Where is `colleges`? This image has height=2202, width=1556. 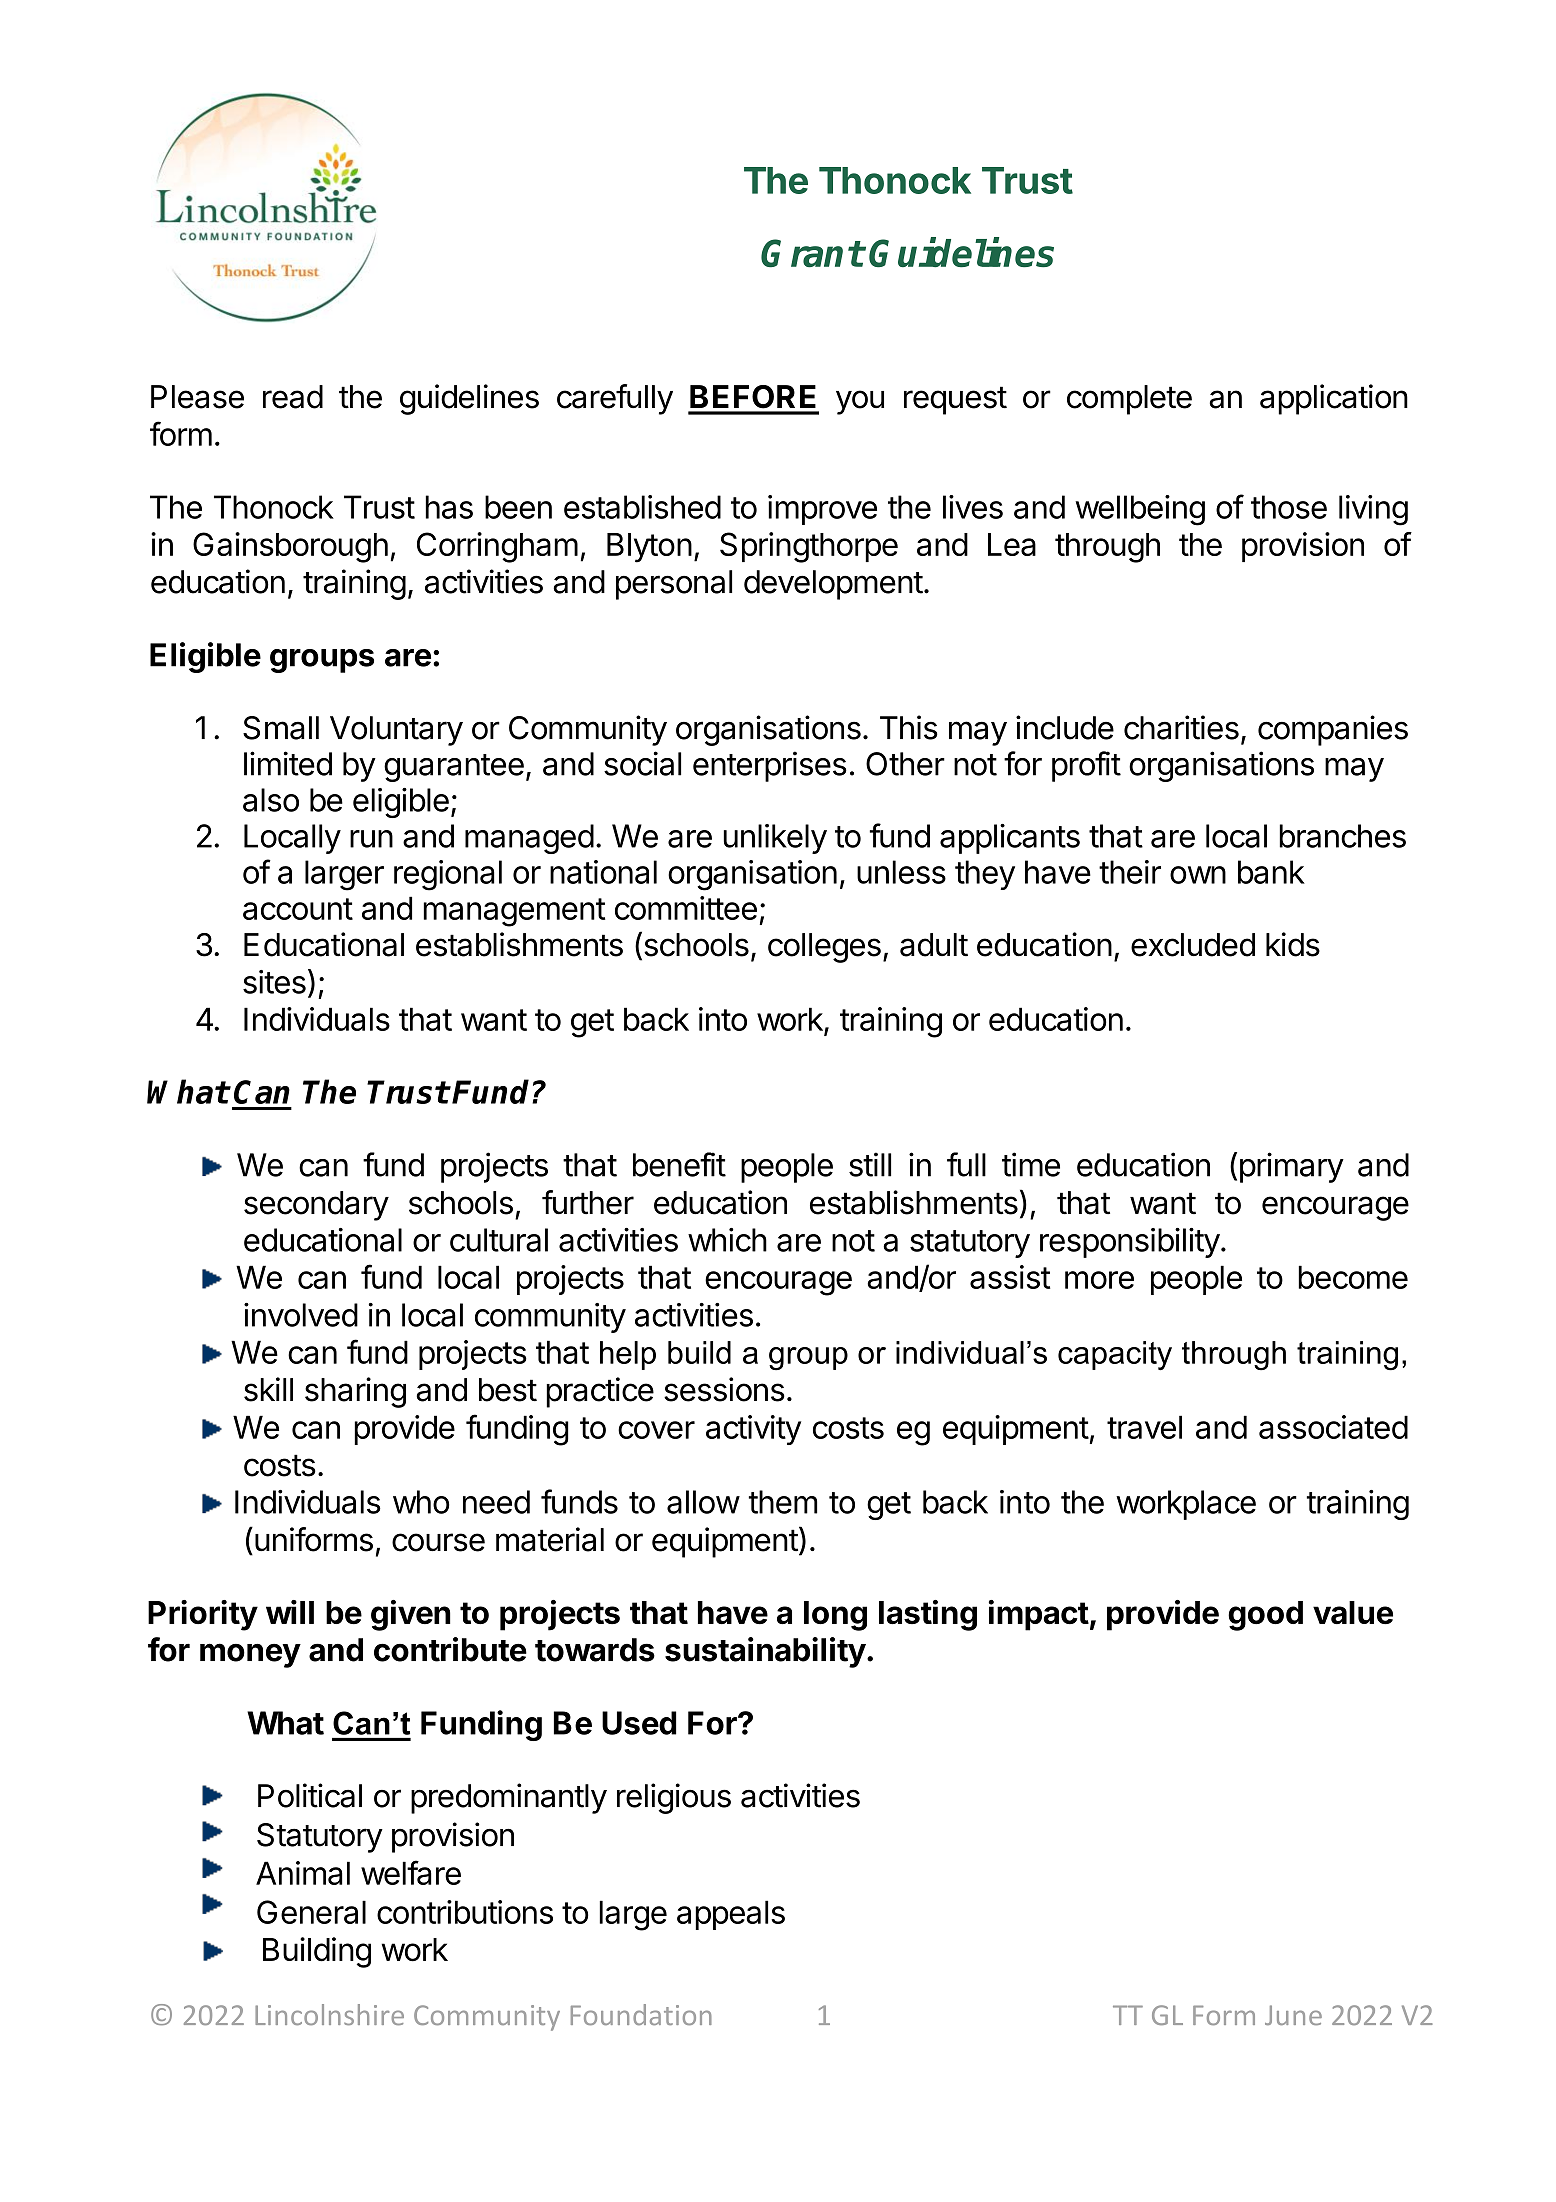 colleges is located at coordinates (824, 948).
